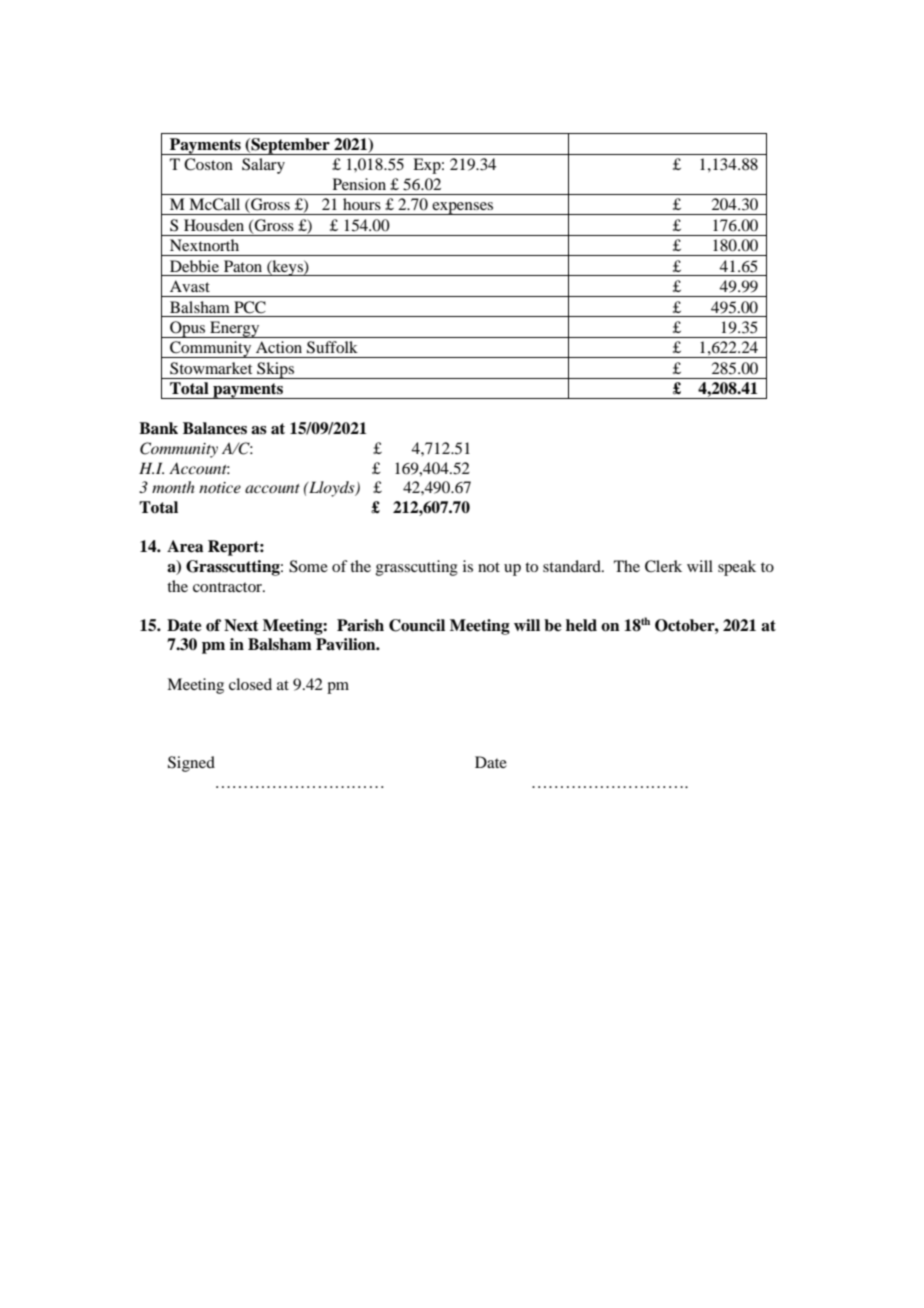  Describe the element at coordinates (276, 370) in the screenshot. I see `Skips` at that location.
